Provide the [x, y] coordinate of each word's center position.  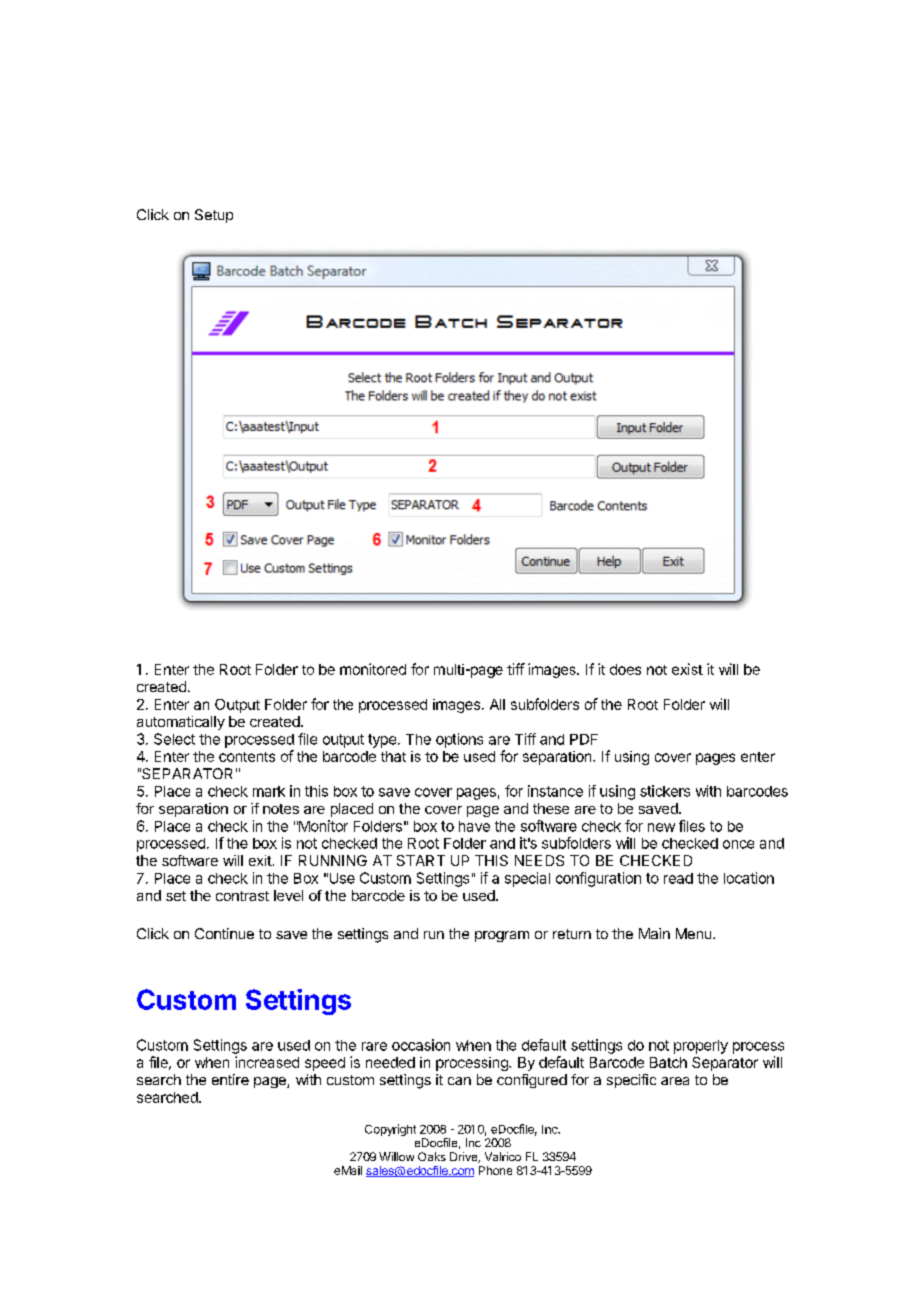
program [502, 936]
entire [230, 1079]
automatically [181, 723]
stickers [665, 791]
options [459, 740]
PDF [584, 739]
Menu [695, 933]
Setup [214, 216]
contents [247, 757]
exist [687, 669]
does [625, 669]
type [382, 741]
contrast [242, 896]
